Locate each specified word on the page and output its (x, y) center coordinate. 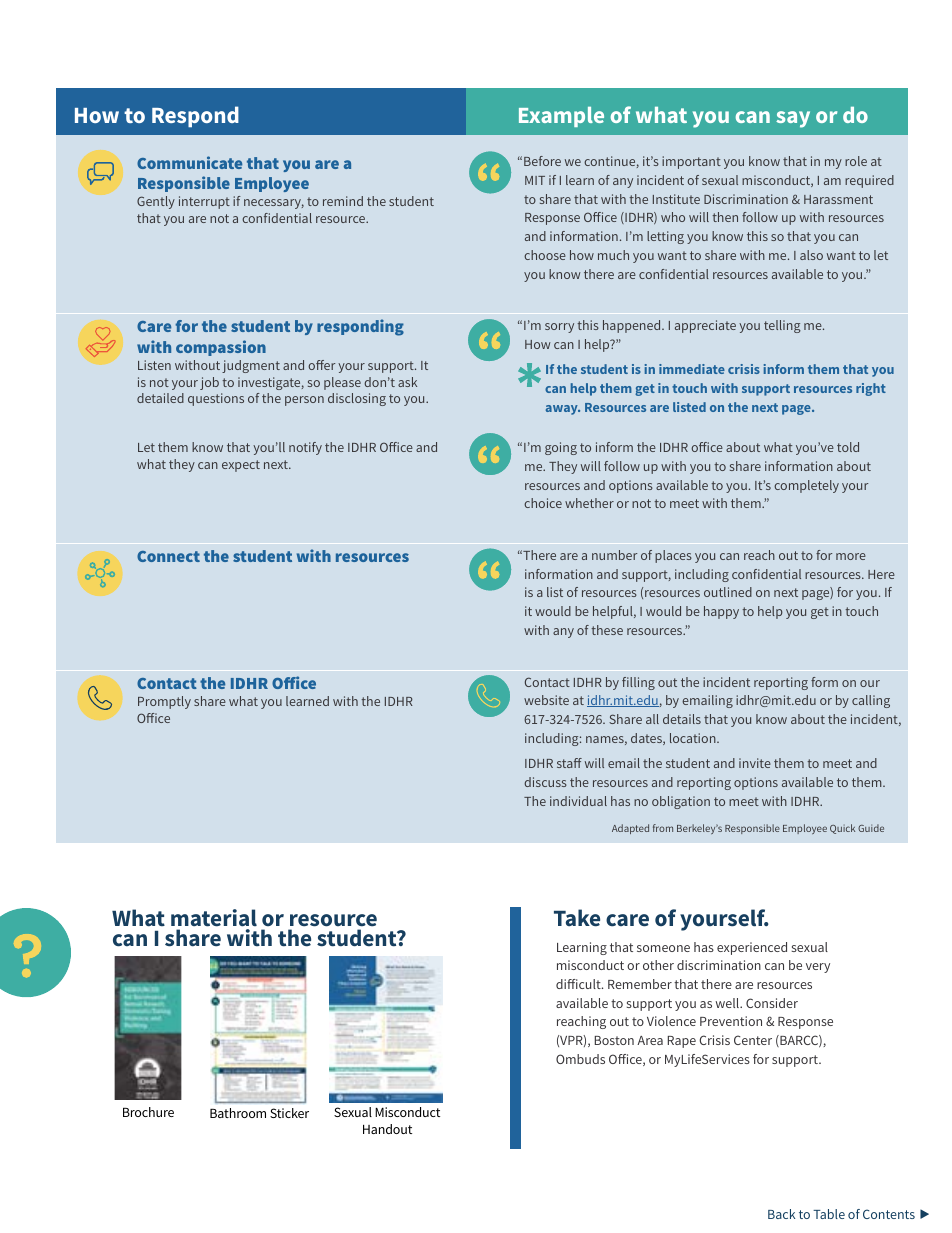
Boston (614, 1040)
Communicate (189, 162)
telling (782, 326)
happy (721, 612)
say (793, 119)
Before (542, 161)
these (607, 630)
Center (753, 1040)
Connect (168, 556)
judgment (251, 366)
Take (577, 918)
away (563, 410)
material (214, 918)
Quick (842, 829)
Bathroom (238, 1113)
